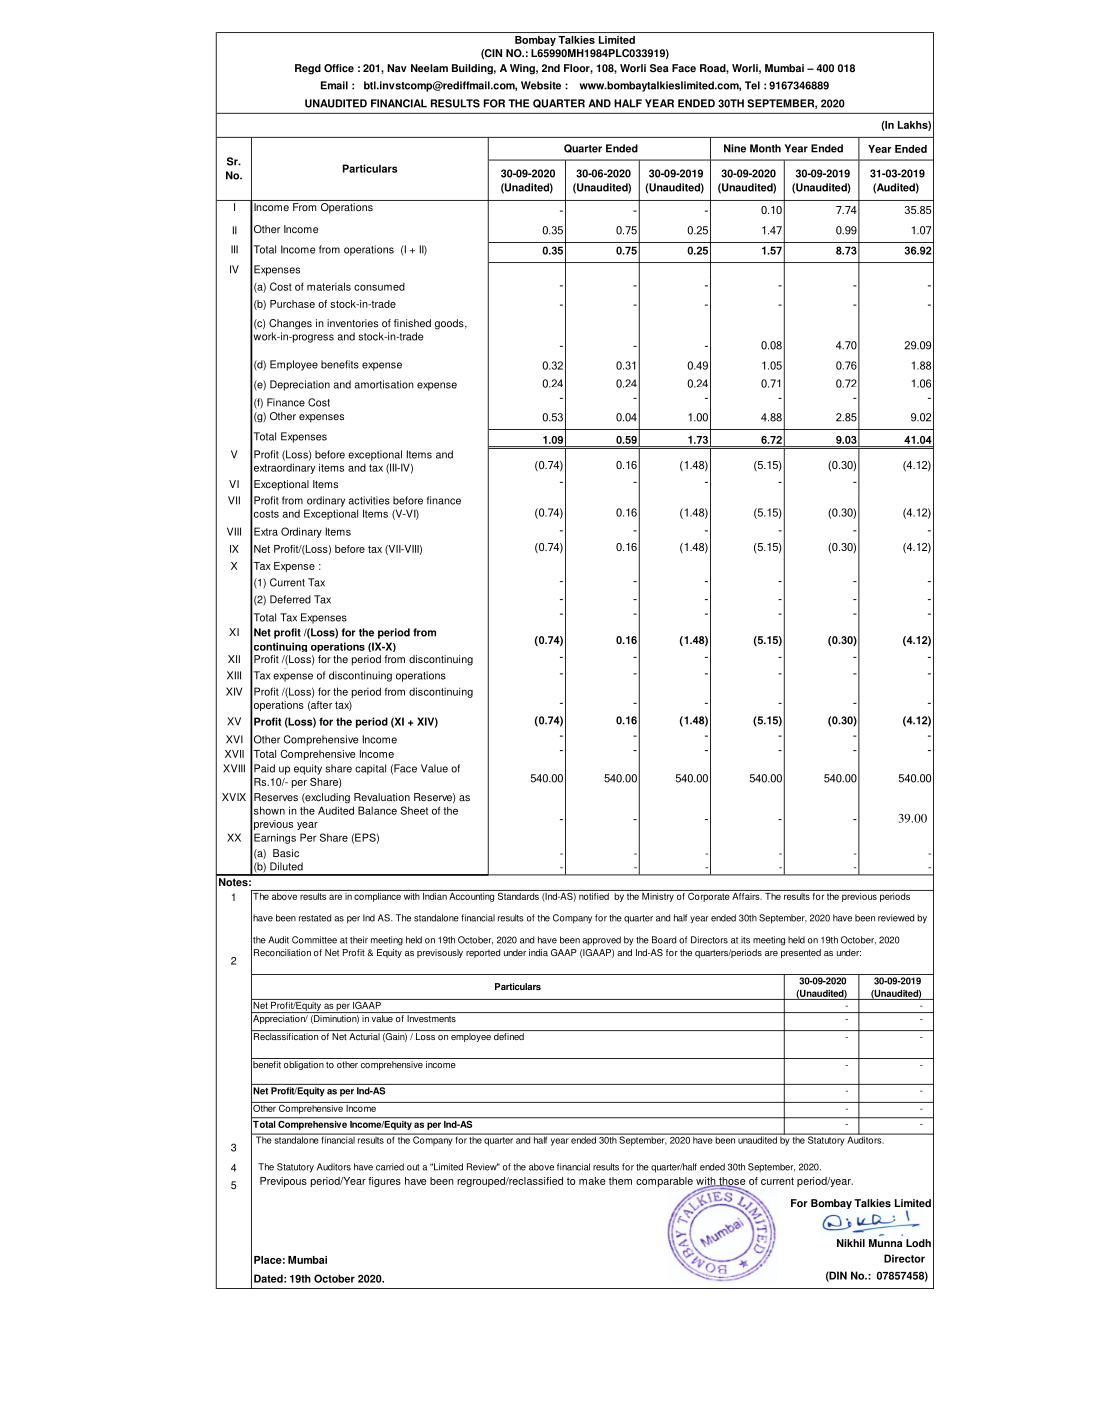 The width and height of the screenshot is (1094, 1416). Describe the element at coordinates (851, 1243) in the screenshot. I see `Nikhil` at that location.
